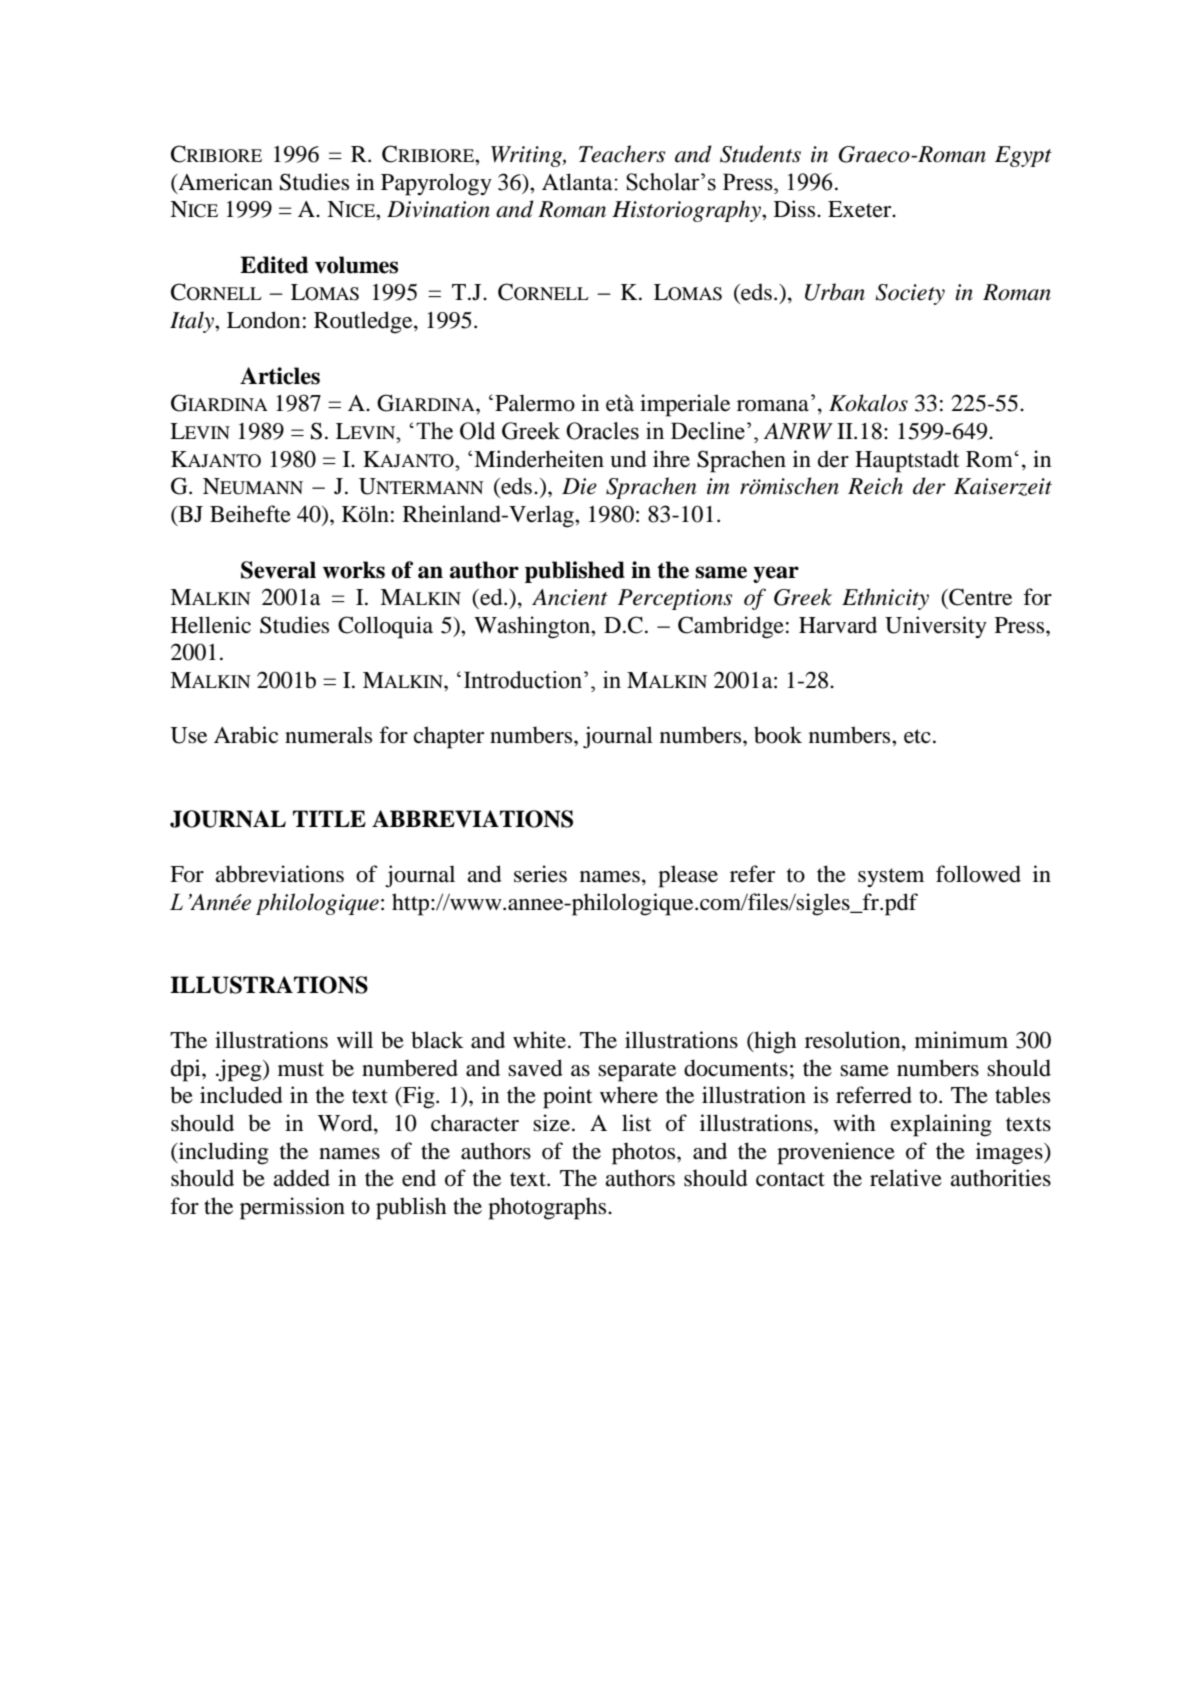  What do you see at coordinates (328, 735) in the screenshot?
I see `numerals` at bounding box center [328, 735].
